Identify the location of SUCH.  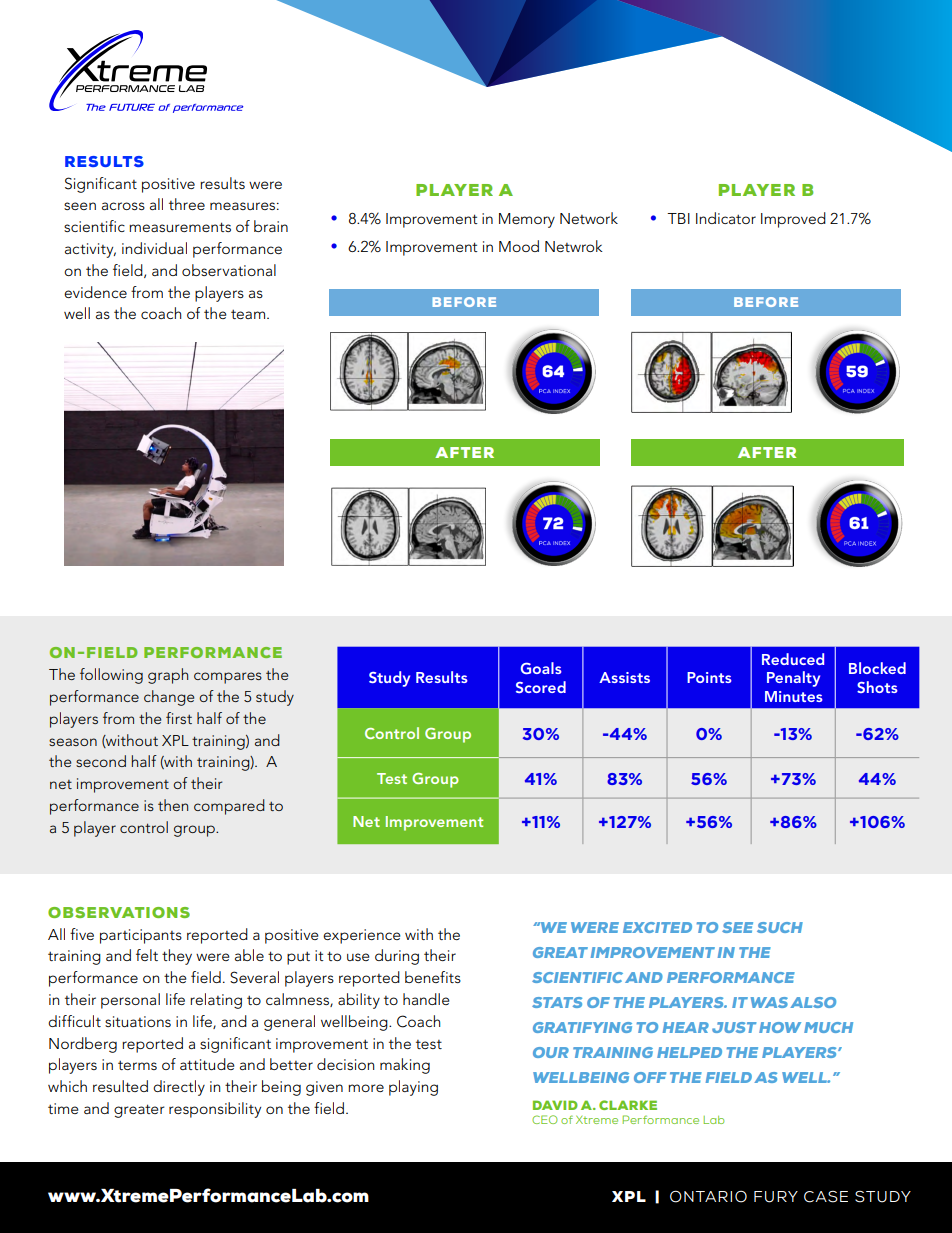
(780, 927).
